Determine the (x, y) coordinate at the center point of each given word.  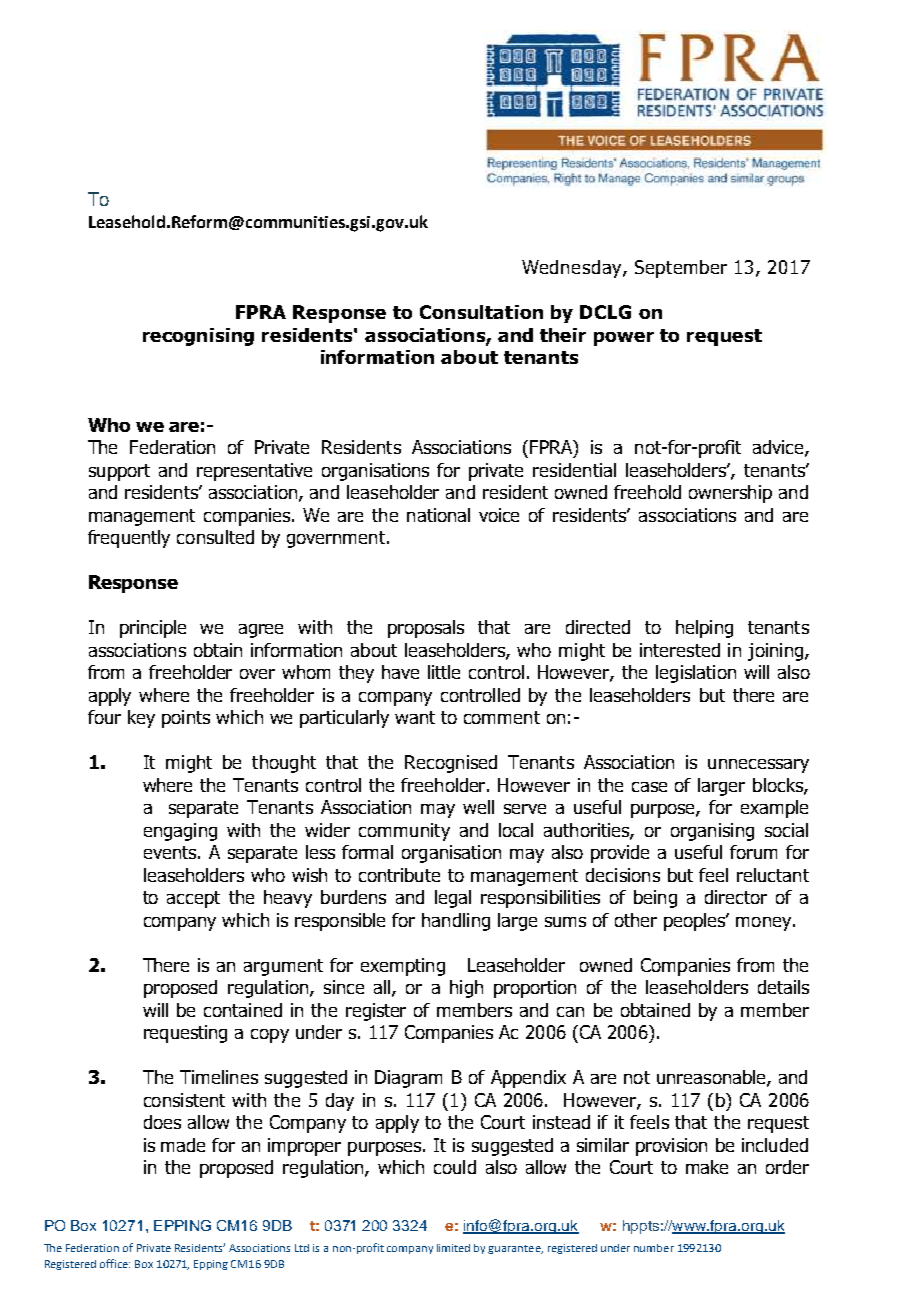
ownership (730, 494)
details (783, 987)
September (681, 269)
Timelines (219, 1077)
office (115, 1263)
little (444, 672)
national (438, 515)
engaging (180, 832)
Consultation (481, 312)
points (186, 719)
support (119, 472)
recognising (198, 337)
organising (712, 832)
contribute (399, 875)
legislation (696, 674)
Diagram (408, 1079)
